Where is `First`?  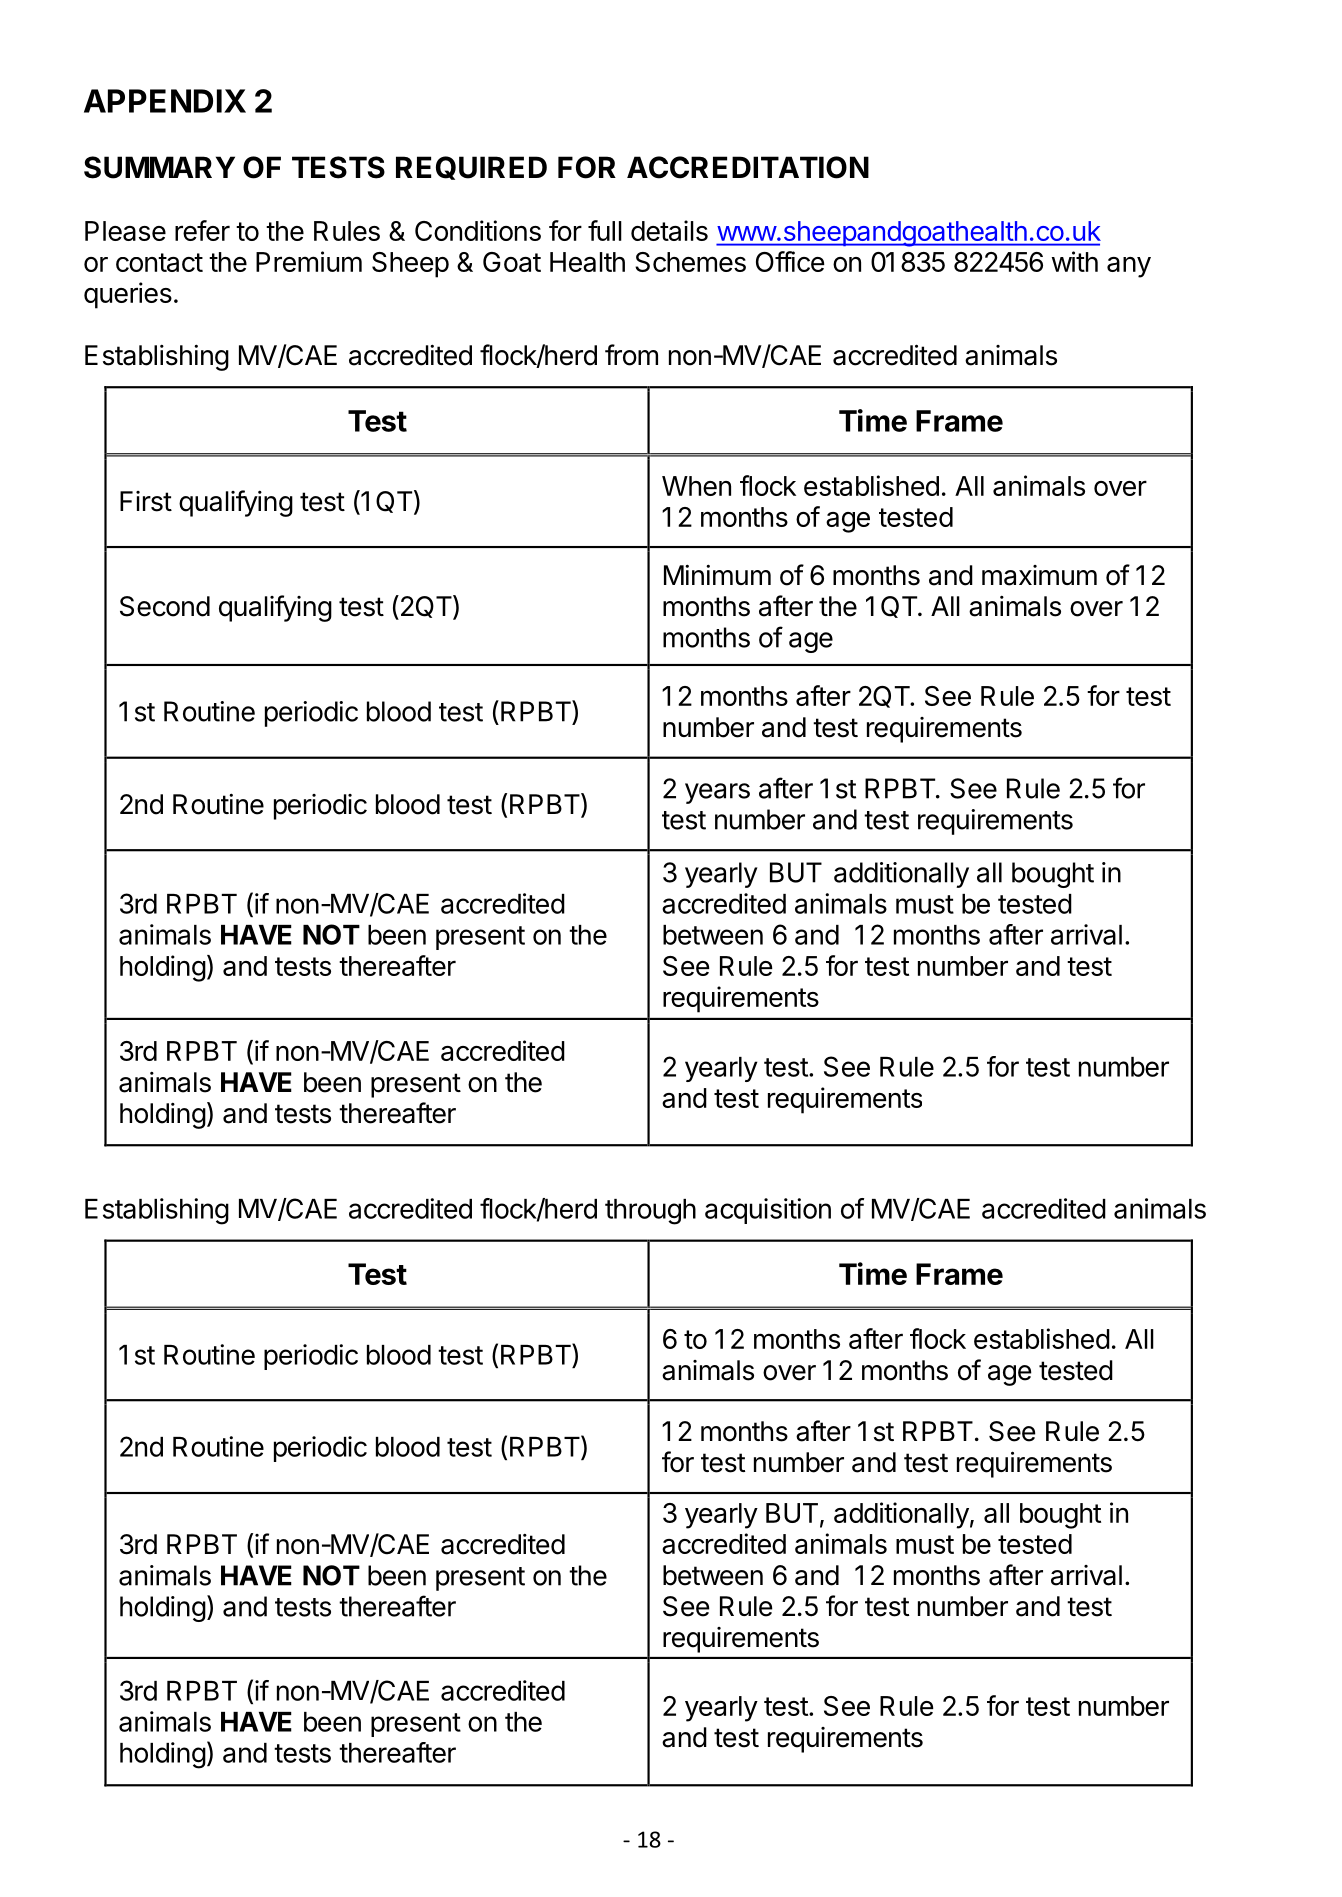
First is located at coordinates (146, 501).
